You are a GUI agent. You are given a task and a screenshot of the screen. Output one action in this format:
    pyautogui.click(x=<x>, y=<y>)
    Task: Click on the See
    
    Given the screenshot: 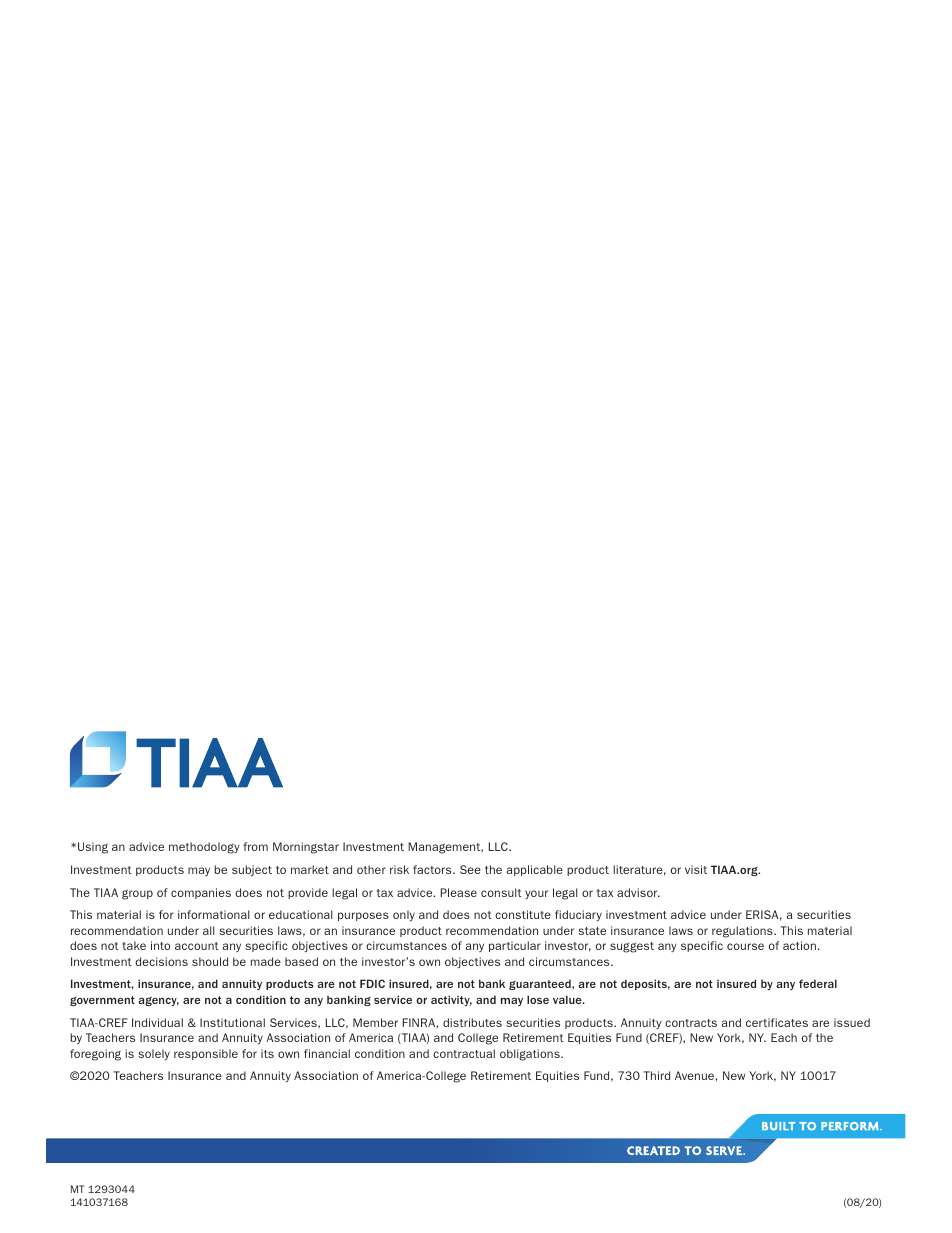 What is the action you would take?
    pyautogui.click(x=470, y=869)
